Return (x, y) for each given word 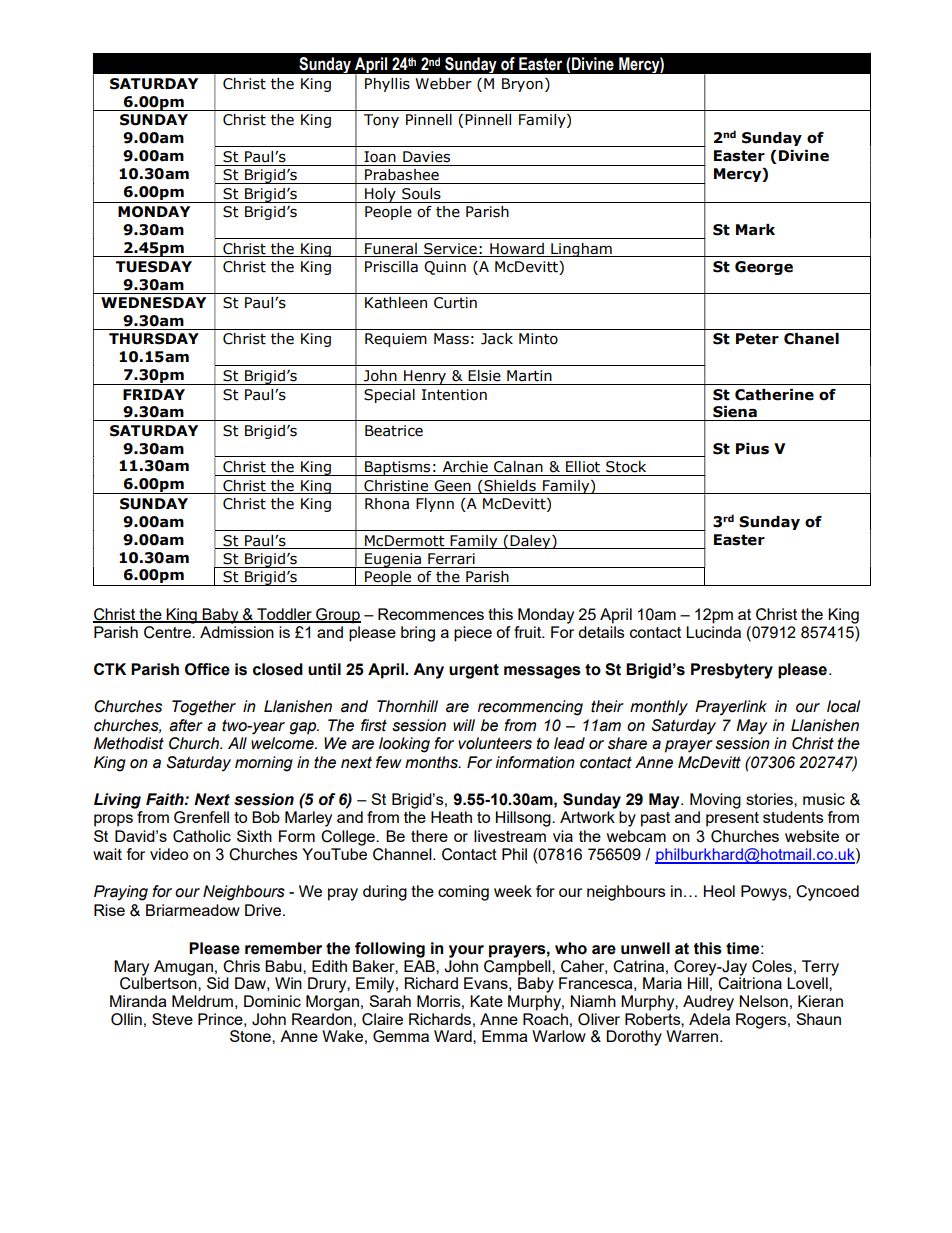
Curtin (455, 303)
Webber (443, 84)
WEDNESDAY (153, 303)
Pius (752, 449)
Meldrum (202, 1001)
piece (473, 634)
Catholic (202, 836)
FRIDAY (154, 394)
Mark (755, 230)
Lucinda (713, 632)
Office (207, 669)
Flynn (435, 505)
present (732, 819)
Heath (451, 817)
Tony (381, 121)
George (764, 268)
